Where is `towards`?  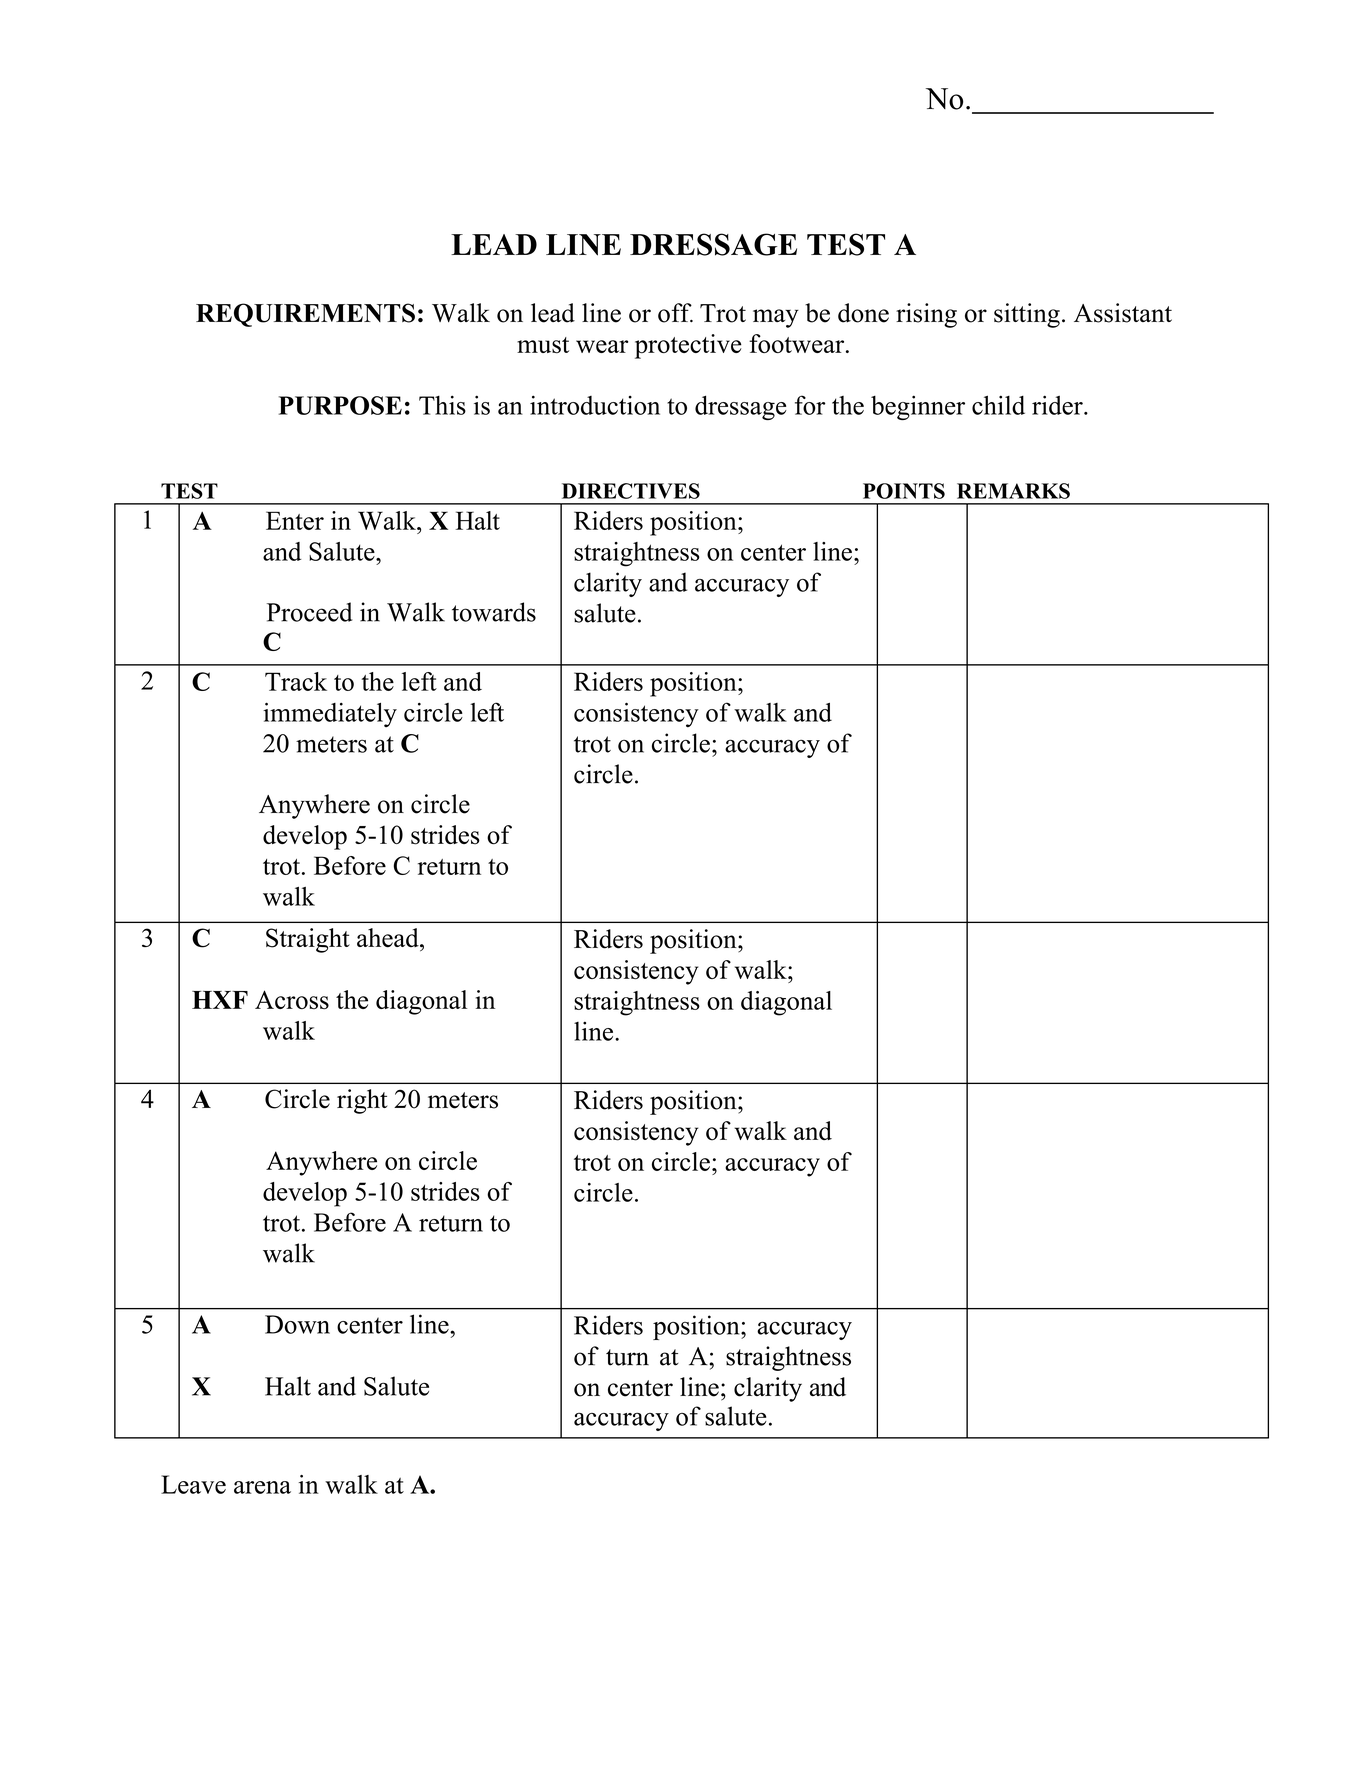 towards is located at coordinates (494, 612).
